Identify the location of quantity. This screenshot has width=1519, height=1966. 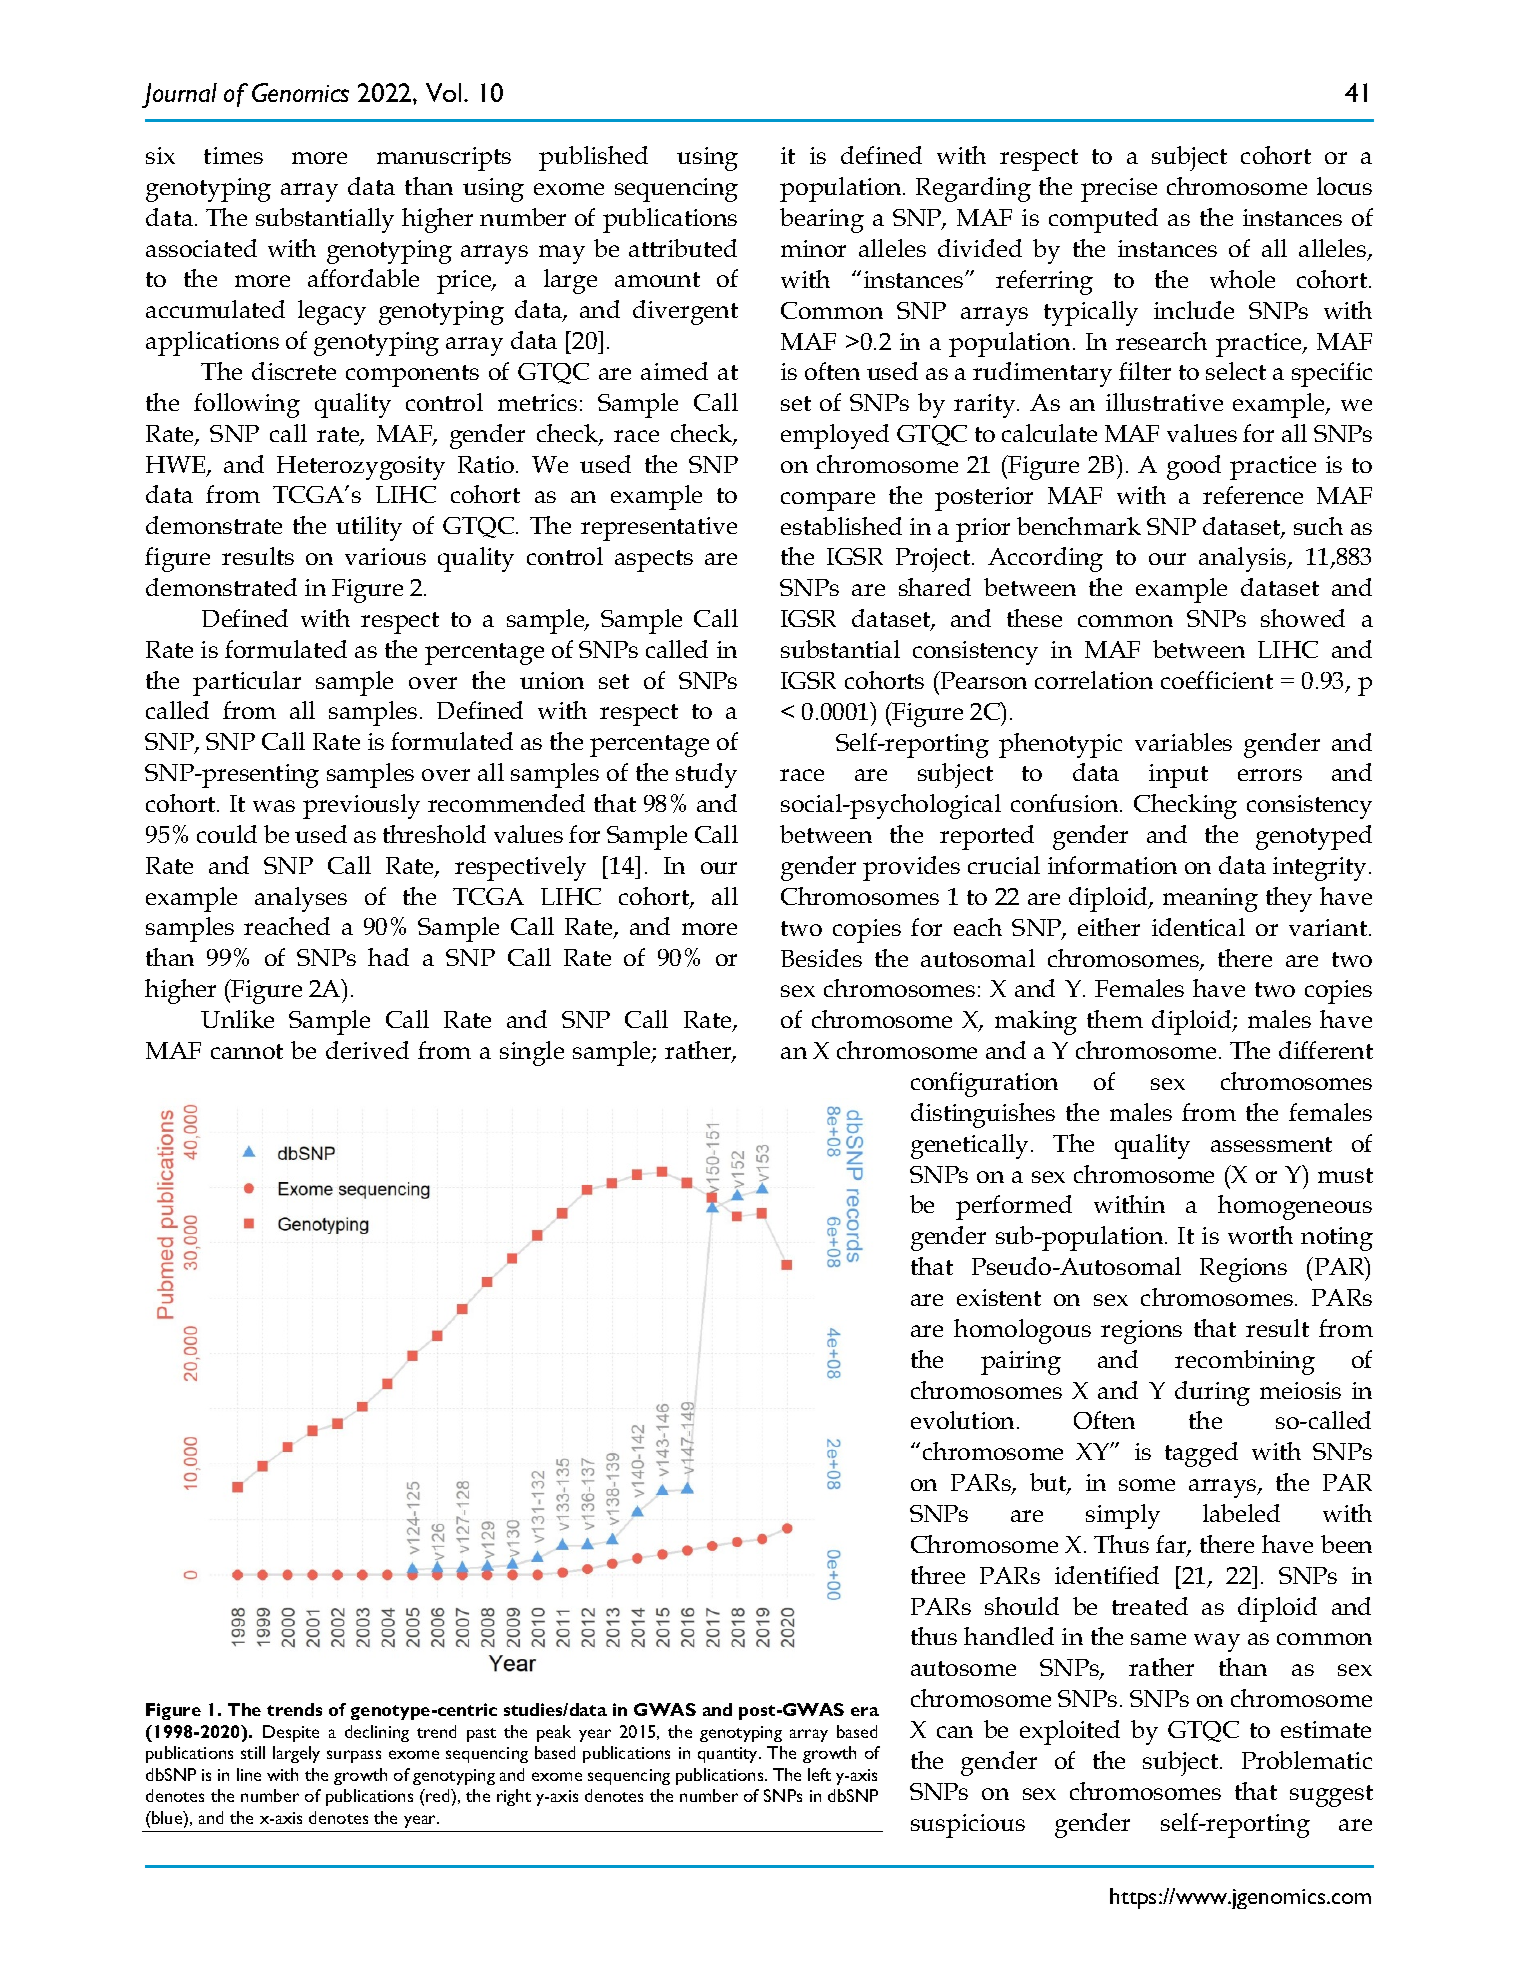
(729, 1755).
